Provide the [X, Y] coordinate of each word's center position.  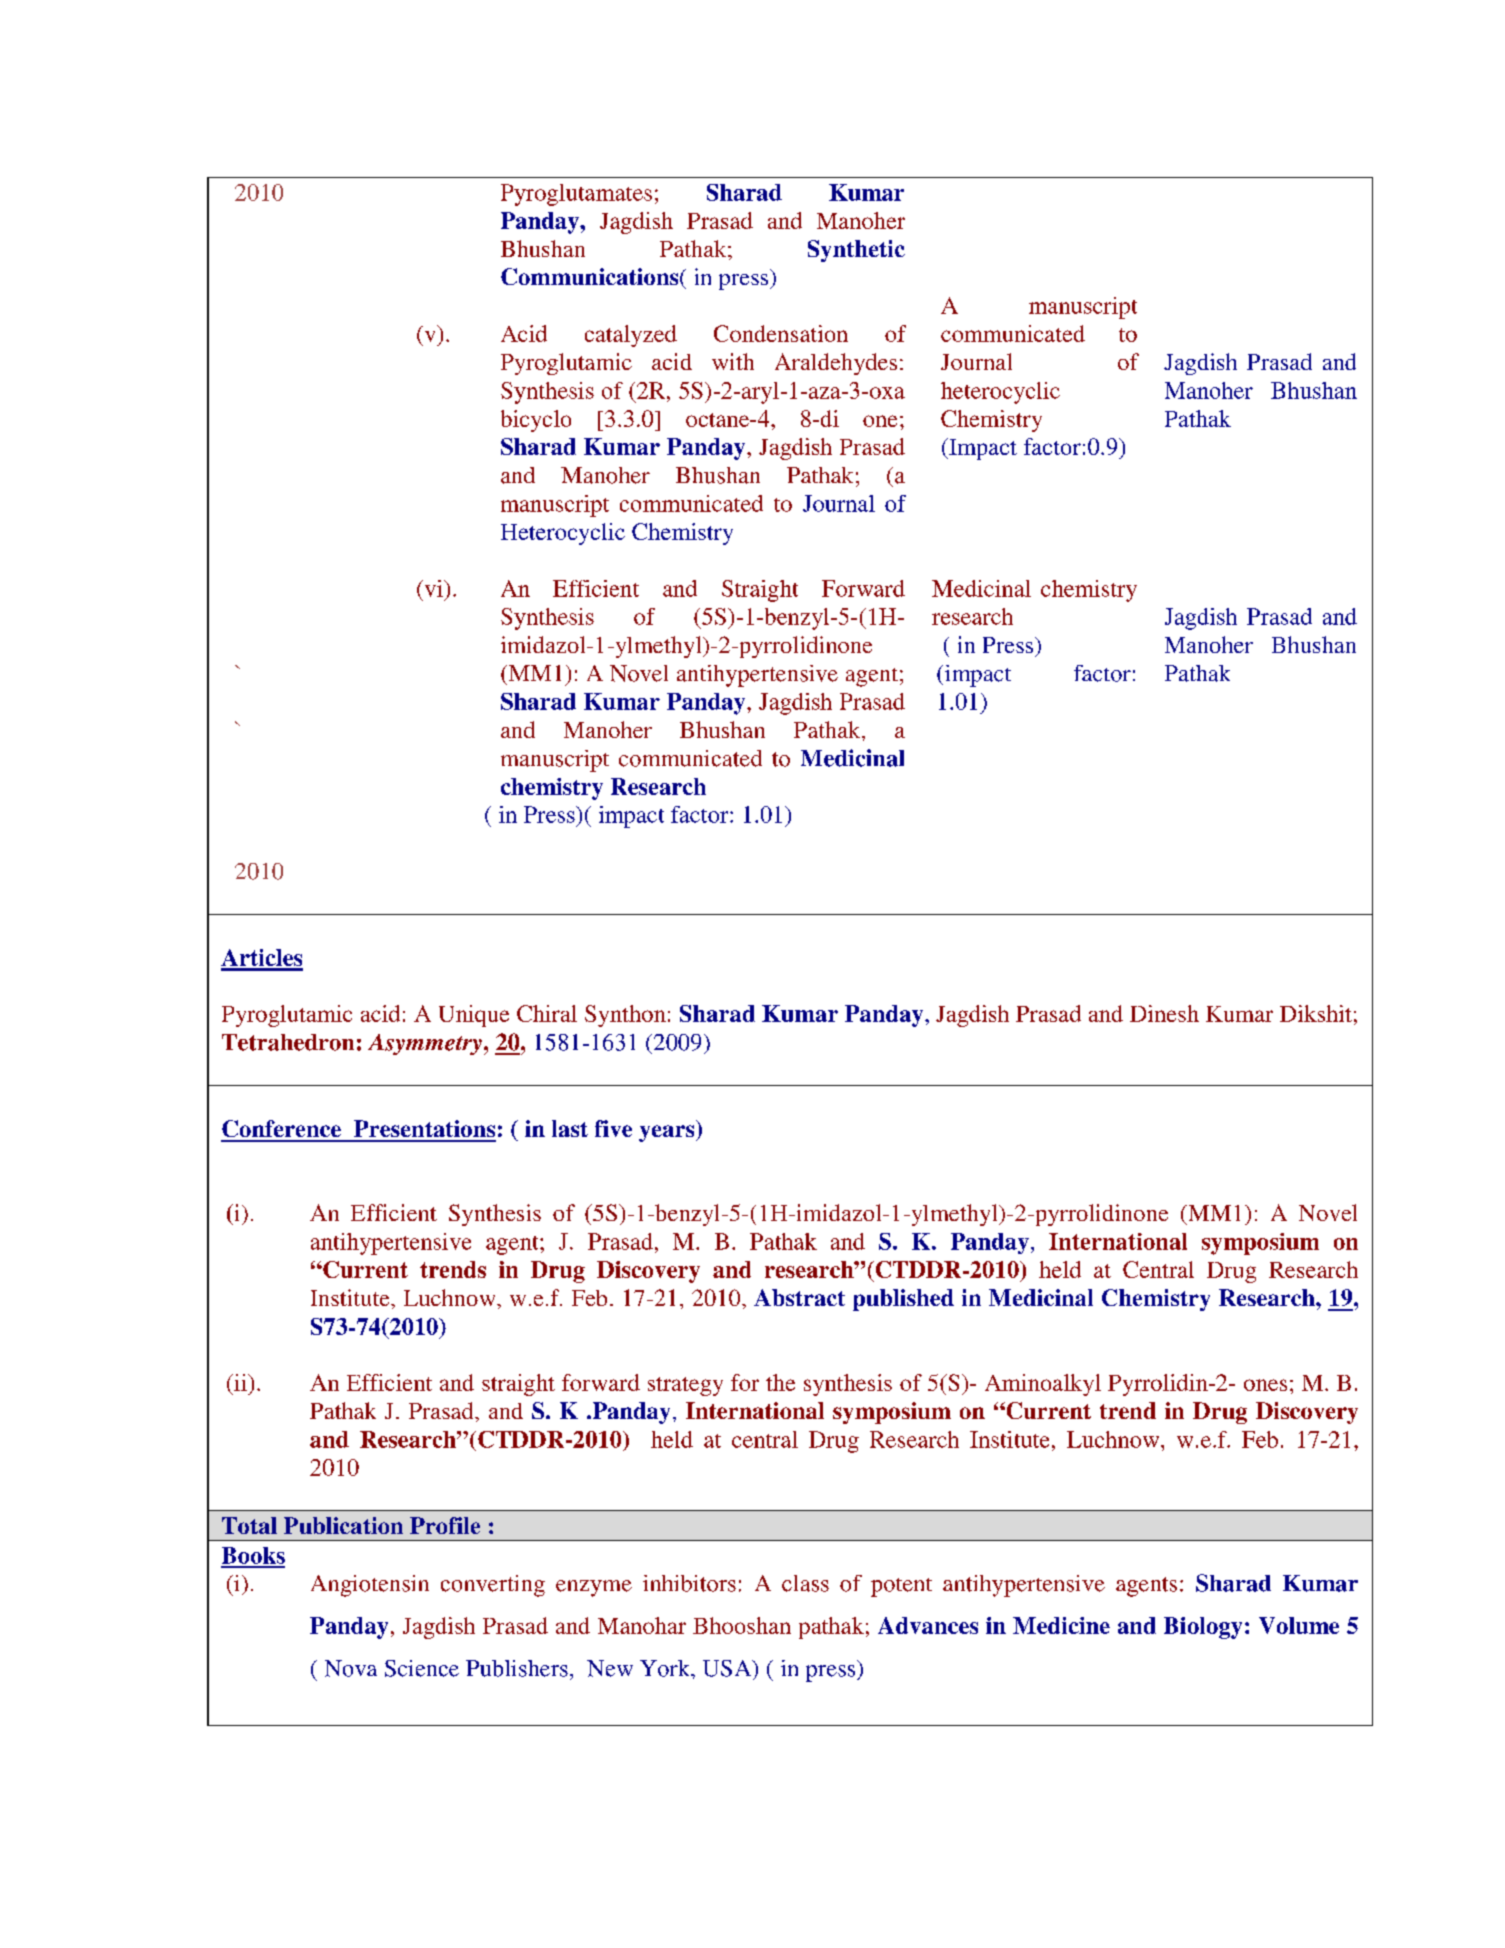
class [805, 1583]
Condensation [781, 333]
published [903, 1300]
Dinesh [1164, 1013]
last [570, 1128]
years [668, 1133]
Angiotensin [370, 1586]
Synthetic [856, 251]
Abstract [799, 1297]
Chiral [547, 1013]
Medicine [1061, 1625]
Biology [1203, 1628]
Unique [474, 1016]
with [733, 361]
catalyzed [631, 336]
